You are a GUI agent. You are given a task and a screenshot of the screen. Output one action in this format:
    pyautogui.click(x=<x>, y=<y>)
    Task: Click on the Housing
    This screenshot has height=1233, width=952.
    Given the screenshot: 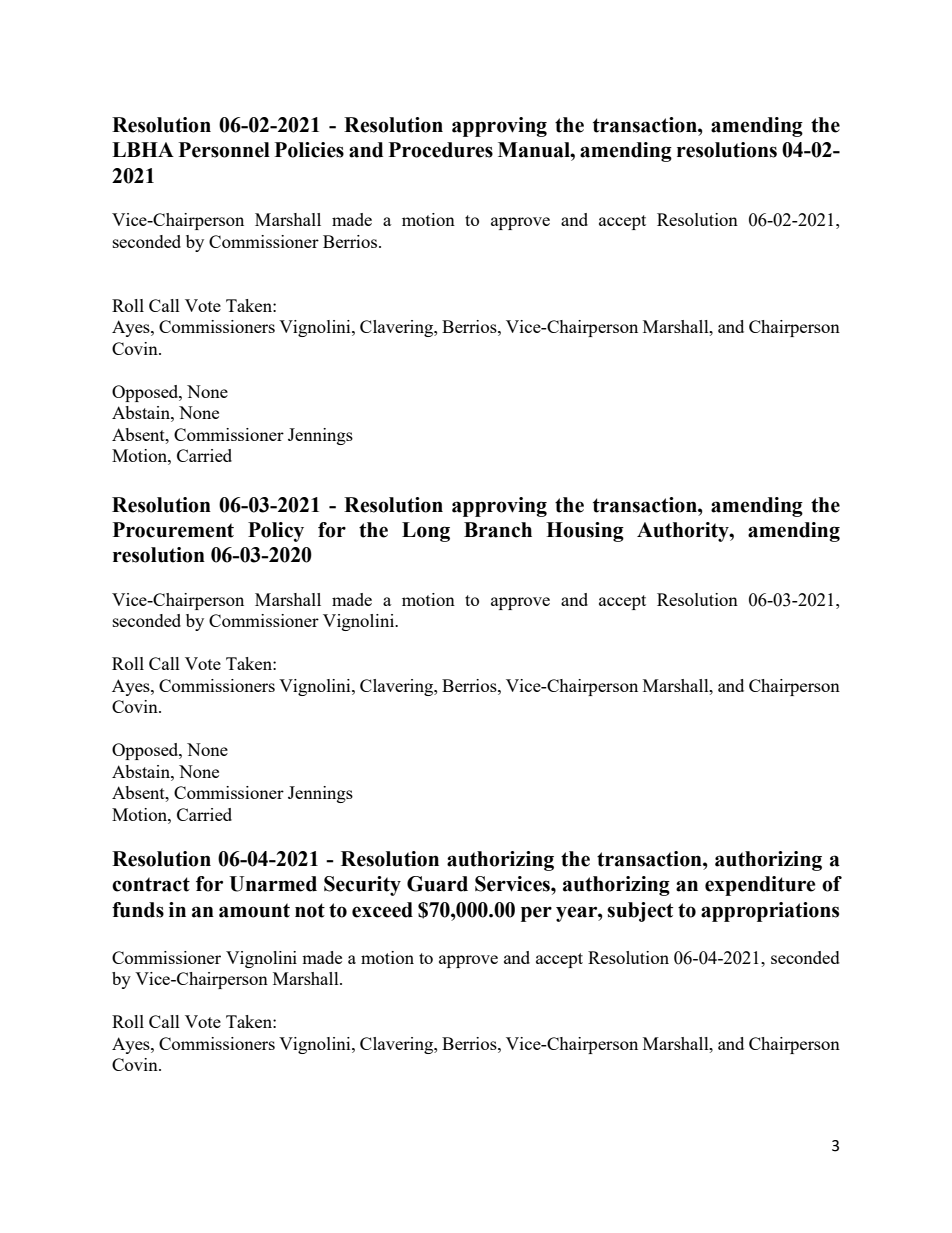 What is the action you would take?
    pyautogui.click(x=585, y=532)
